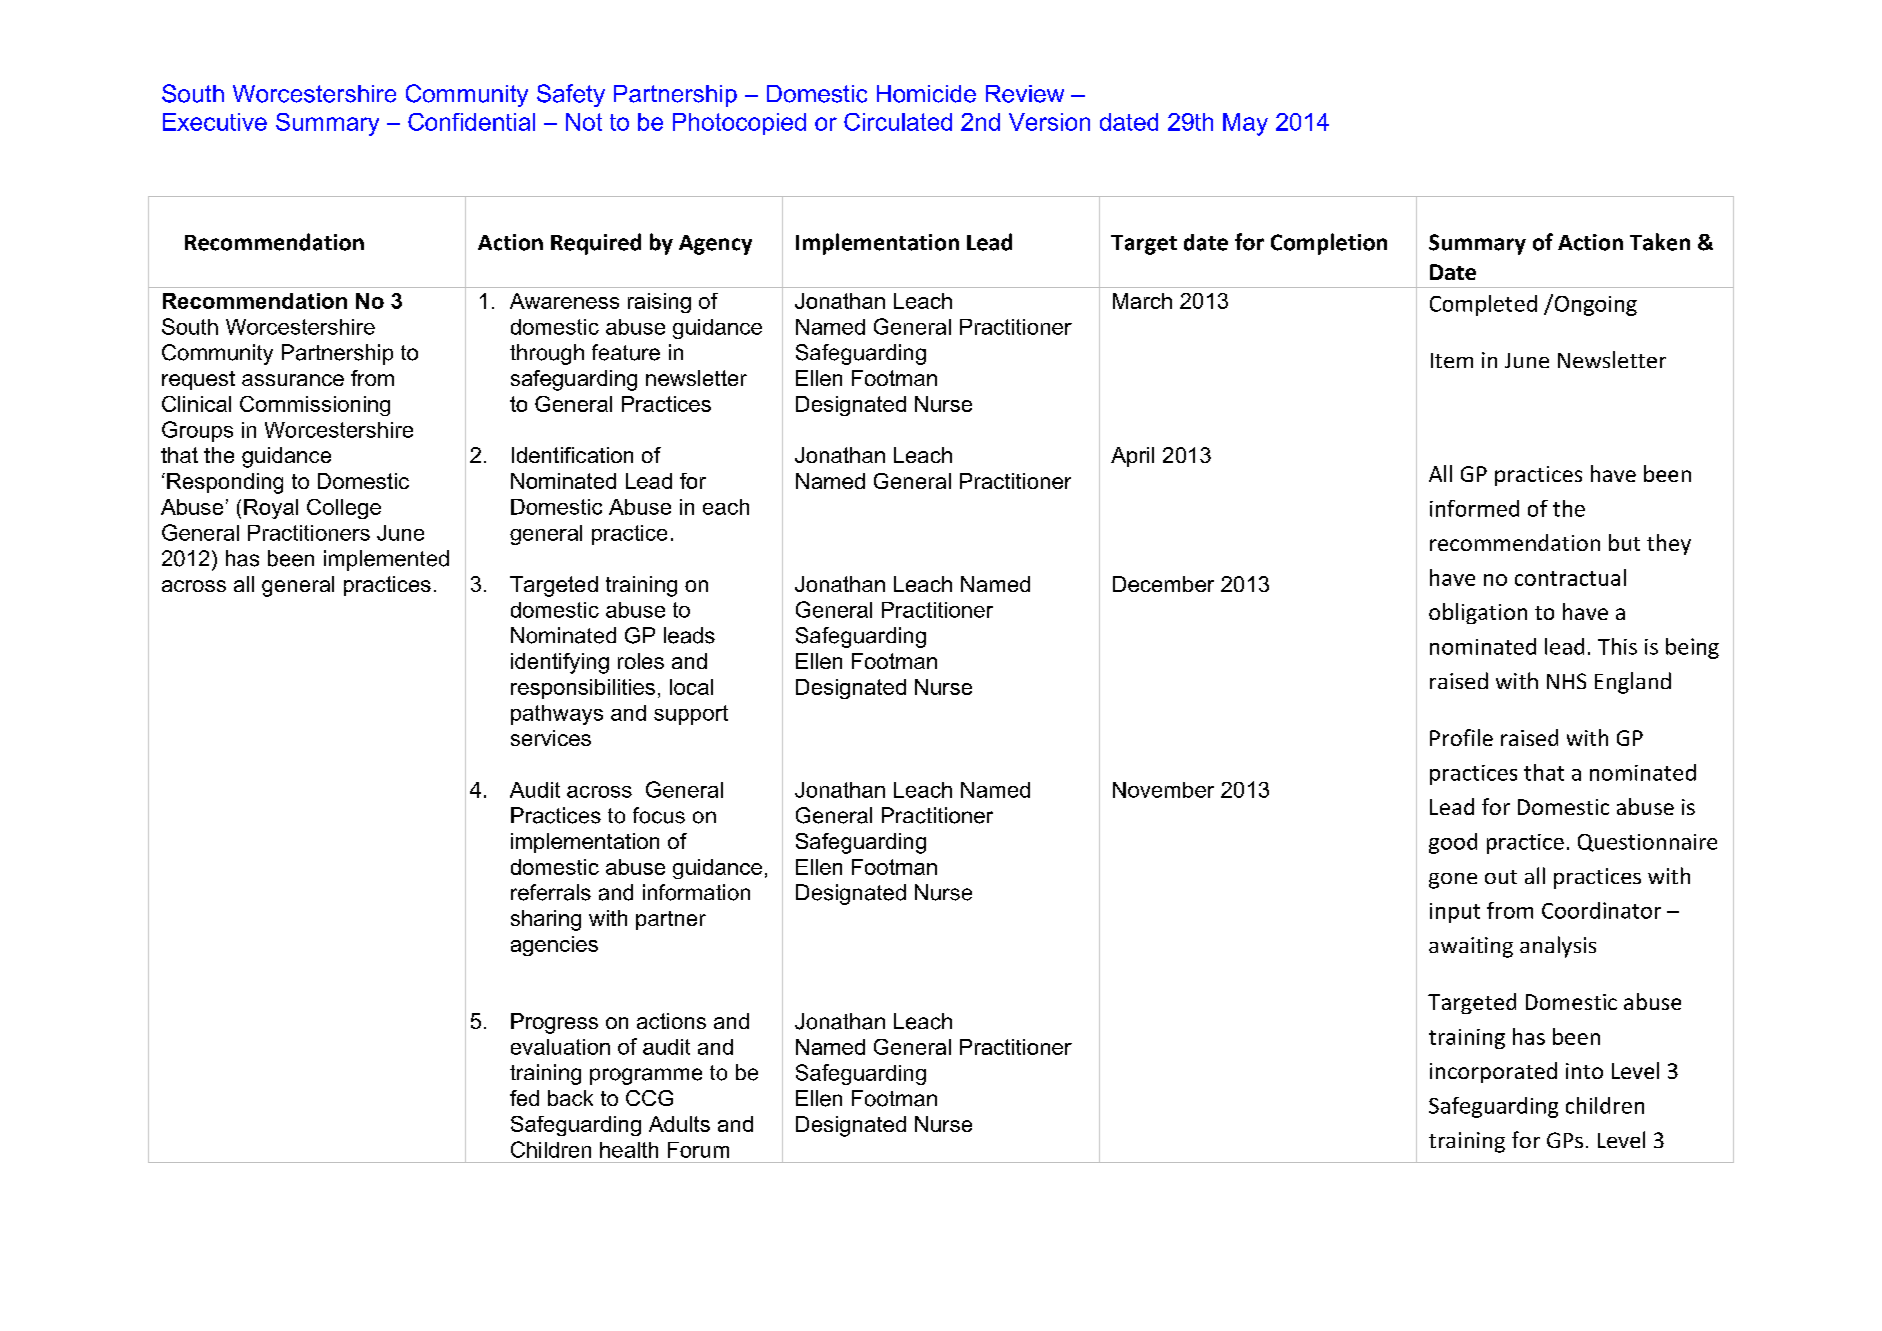  Describe the element at coordinates (1461, 737) in the image. I see `Profile` at that location.
